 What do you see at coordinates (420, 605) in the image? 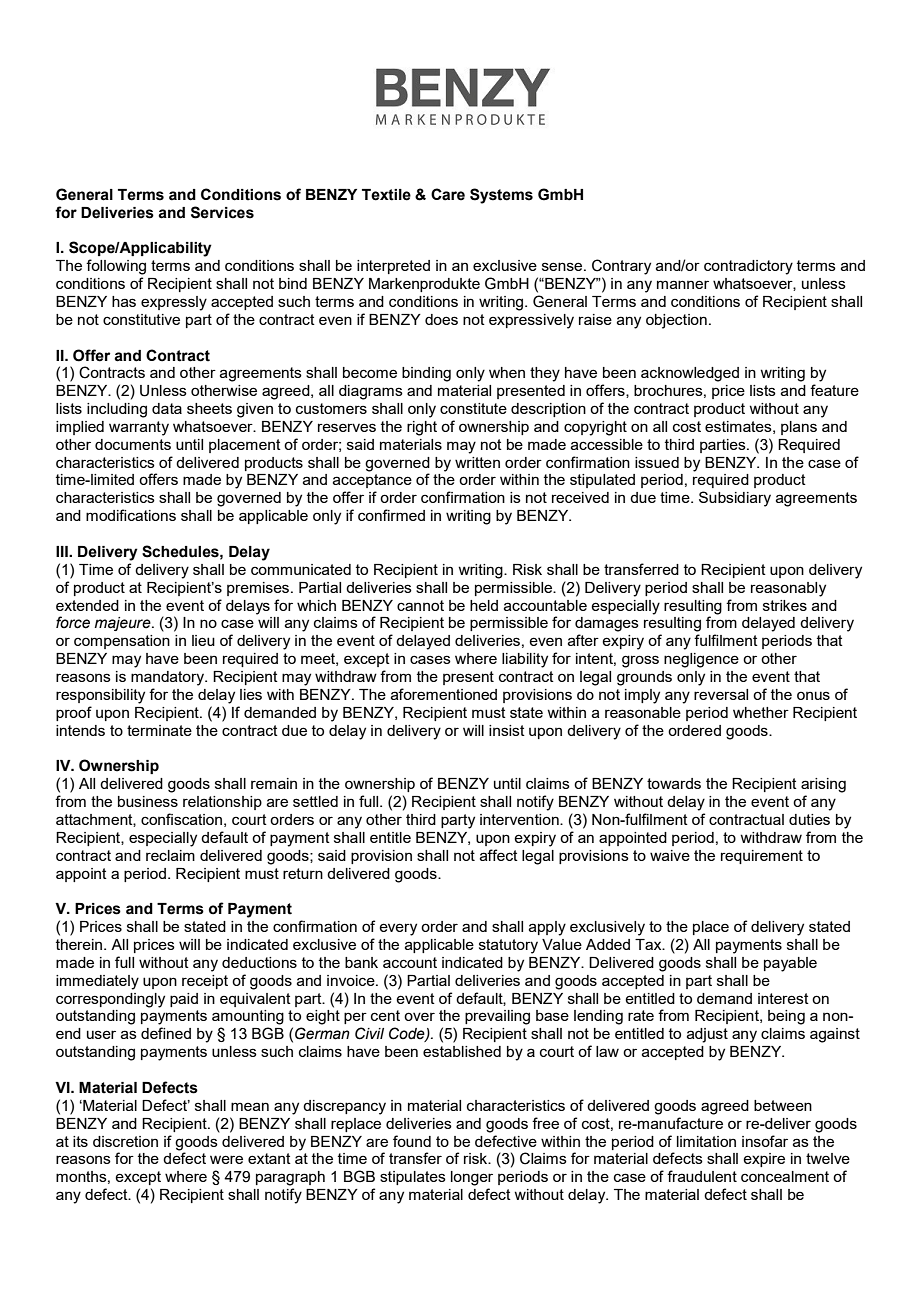
I see `cannot` at bounding box center [420, 605].
